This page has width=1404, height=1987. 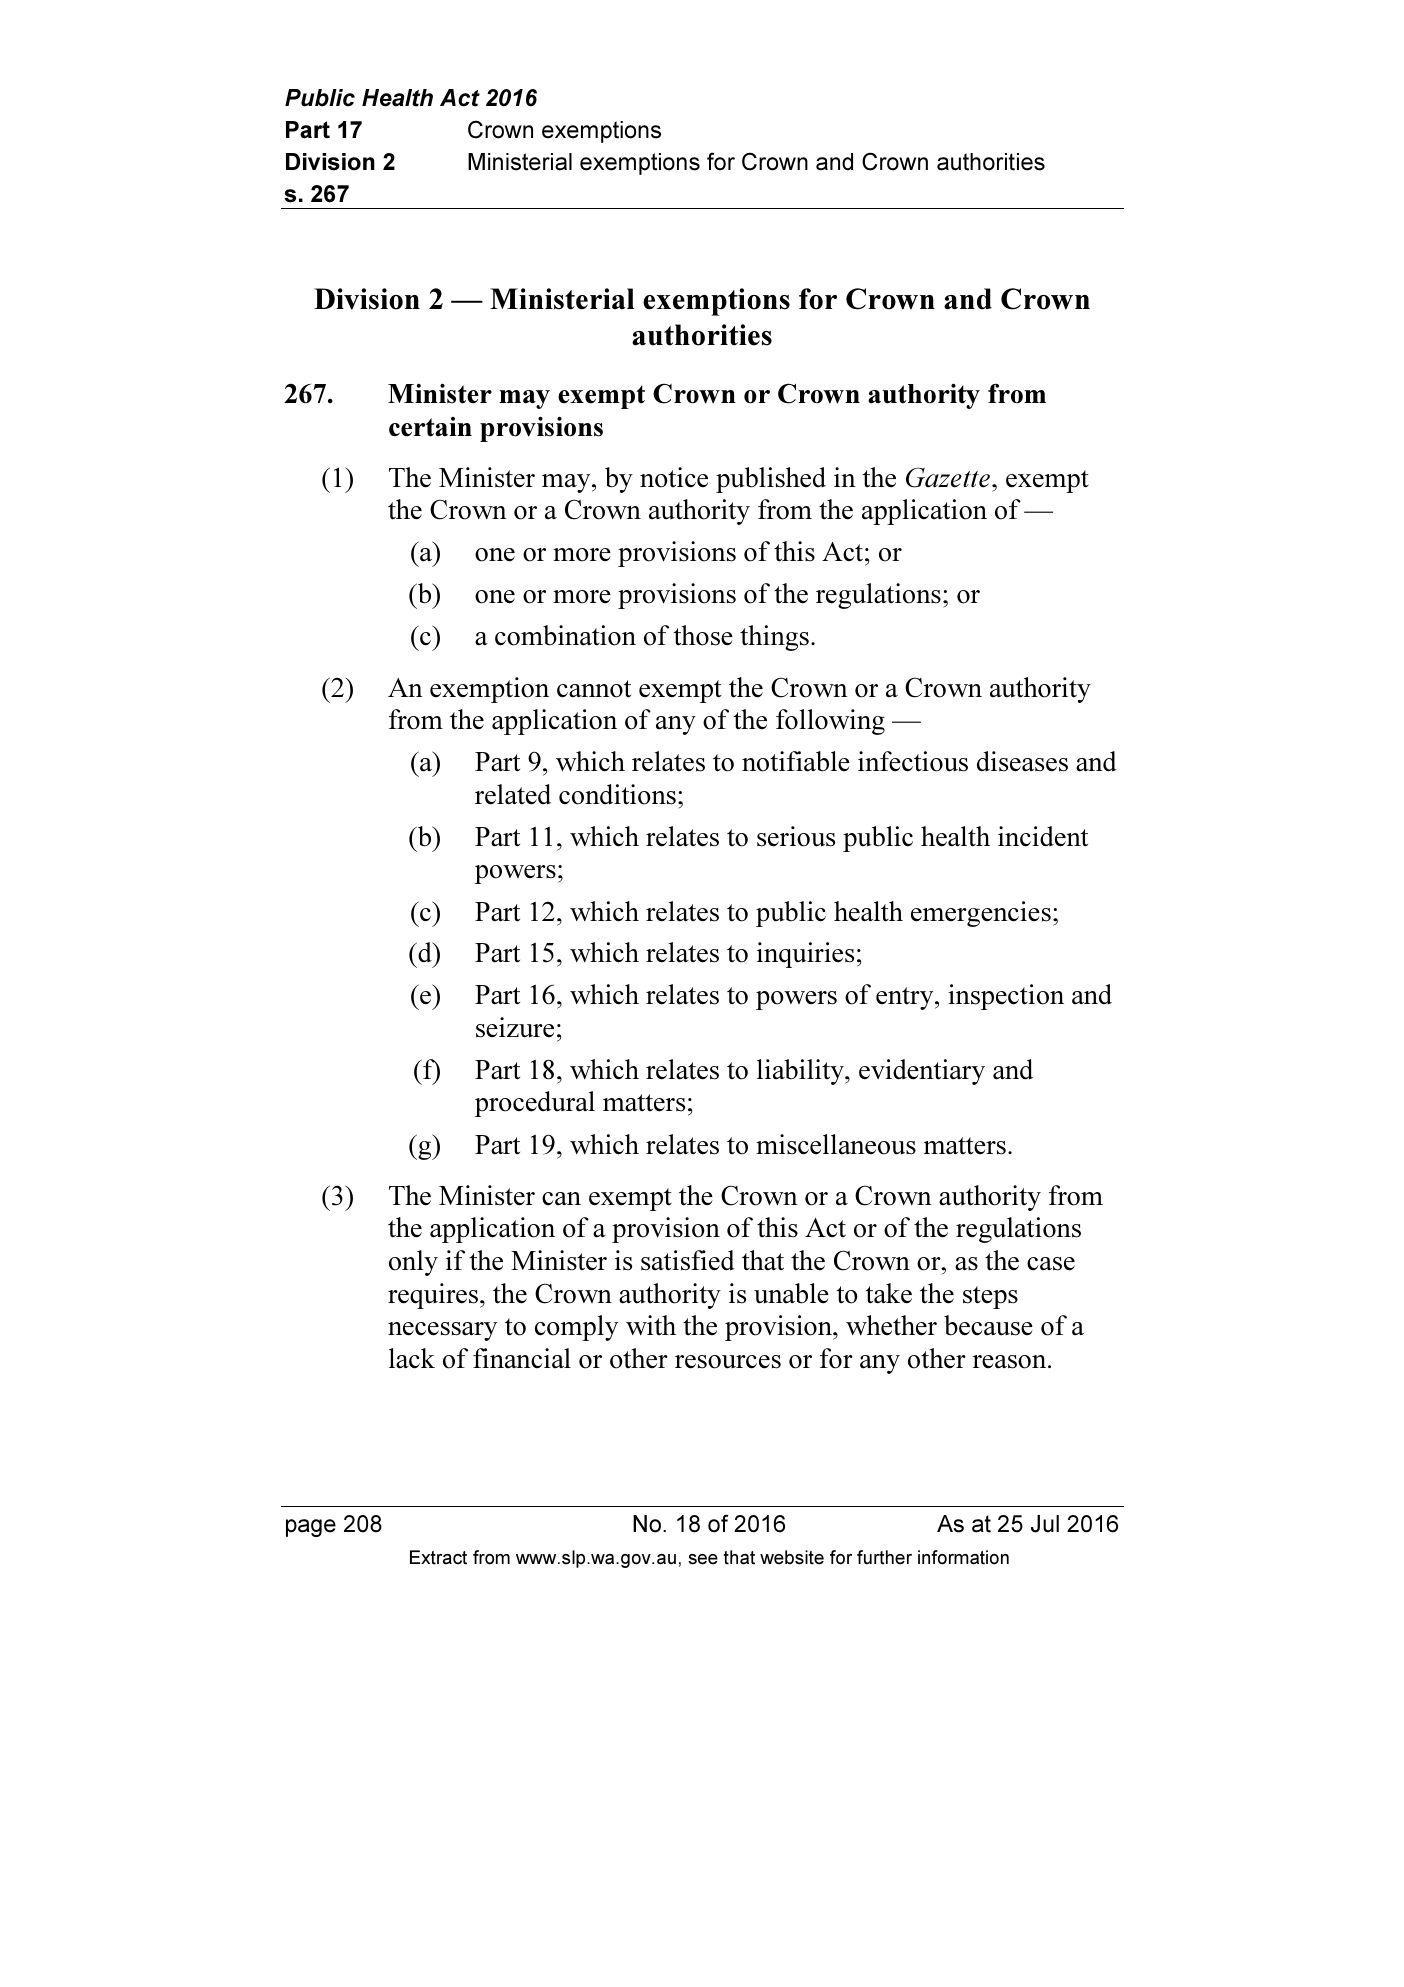 I want to click on related, so click(x=513, y=794).
